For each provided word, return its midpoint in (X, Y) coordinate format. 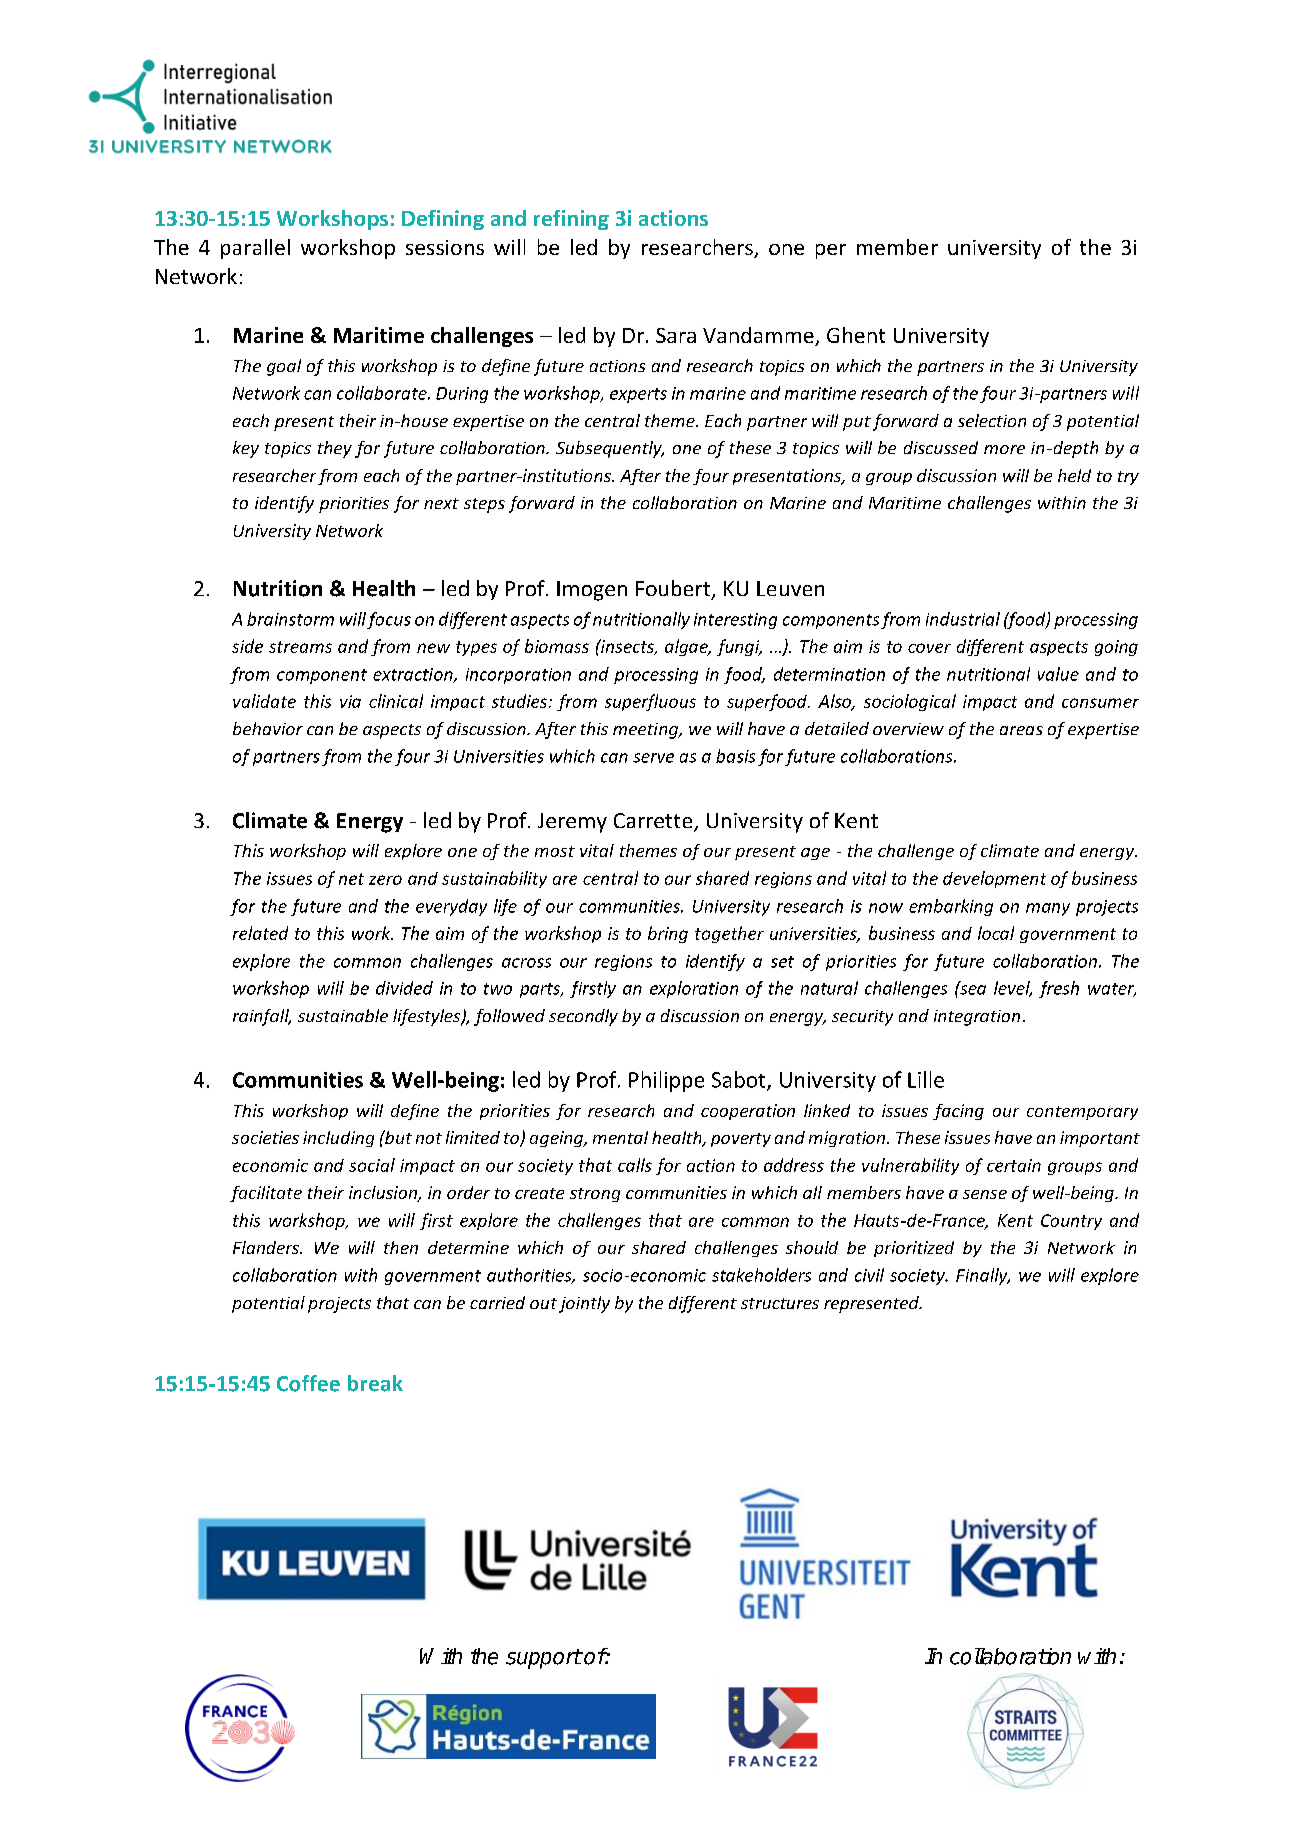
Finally (983, 1276)
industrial (963, 619)
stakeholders (761, 1275)
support (544, 1659)
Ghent (856, 335)
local (996, 933)
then (401, 1247)
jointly (584, 1304)
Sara (676, 335)
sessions (445, 247)
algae (687, 647)
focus (389, 620)
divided (404, 988)
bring (668, 934)
